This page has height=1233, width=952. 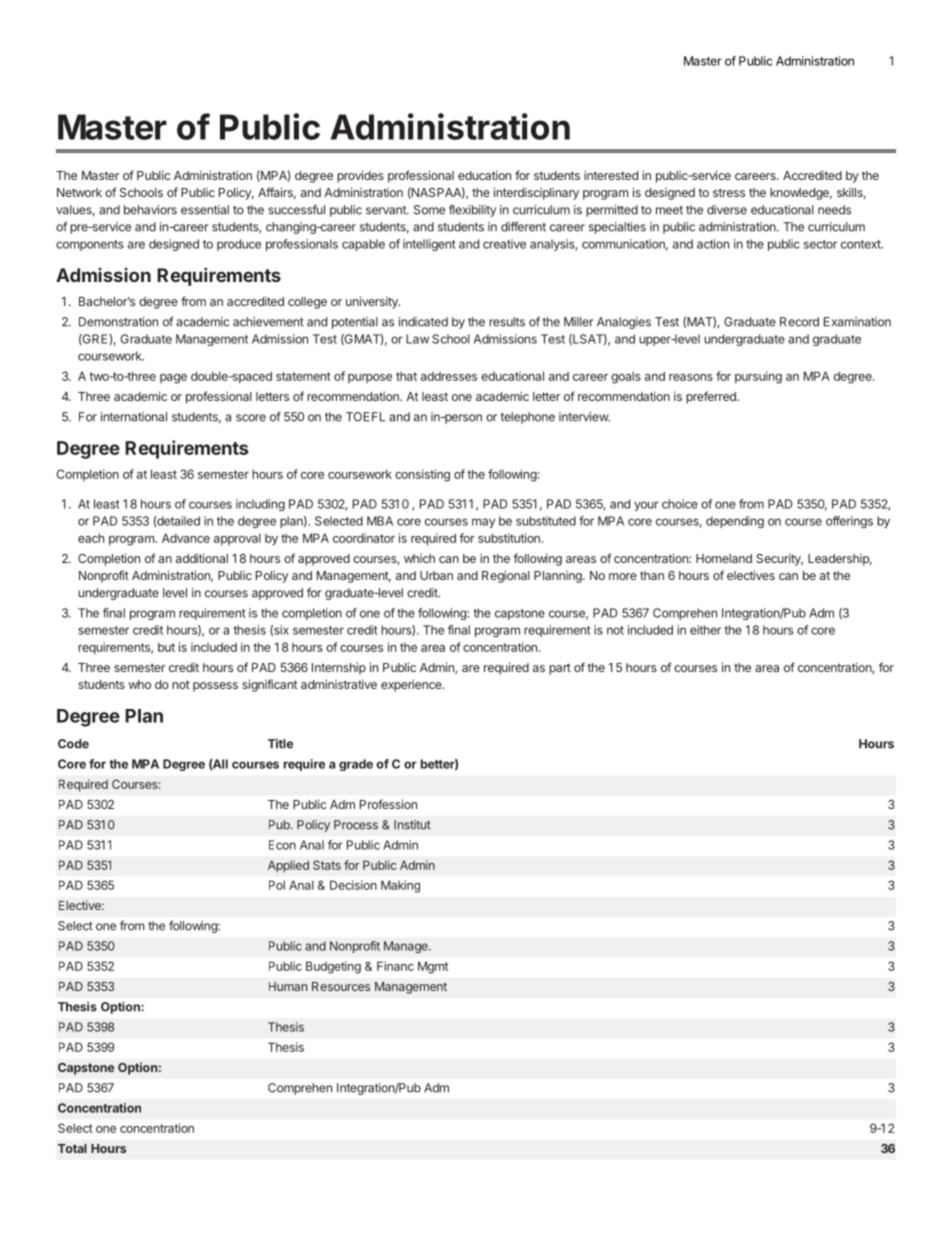 I want to click on either, so click(x=705, y=630).
